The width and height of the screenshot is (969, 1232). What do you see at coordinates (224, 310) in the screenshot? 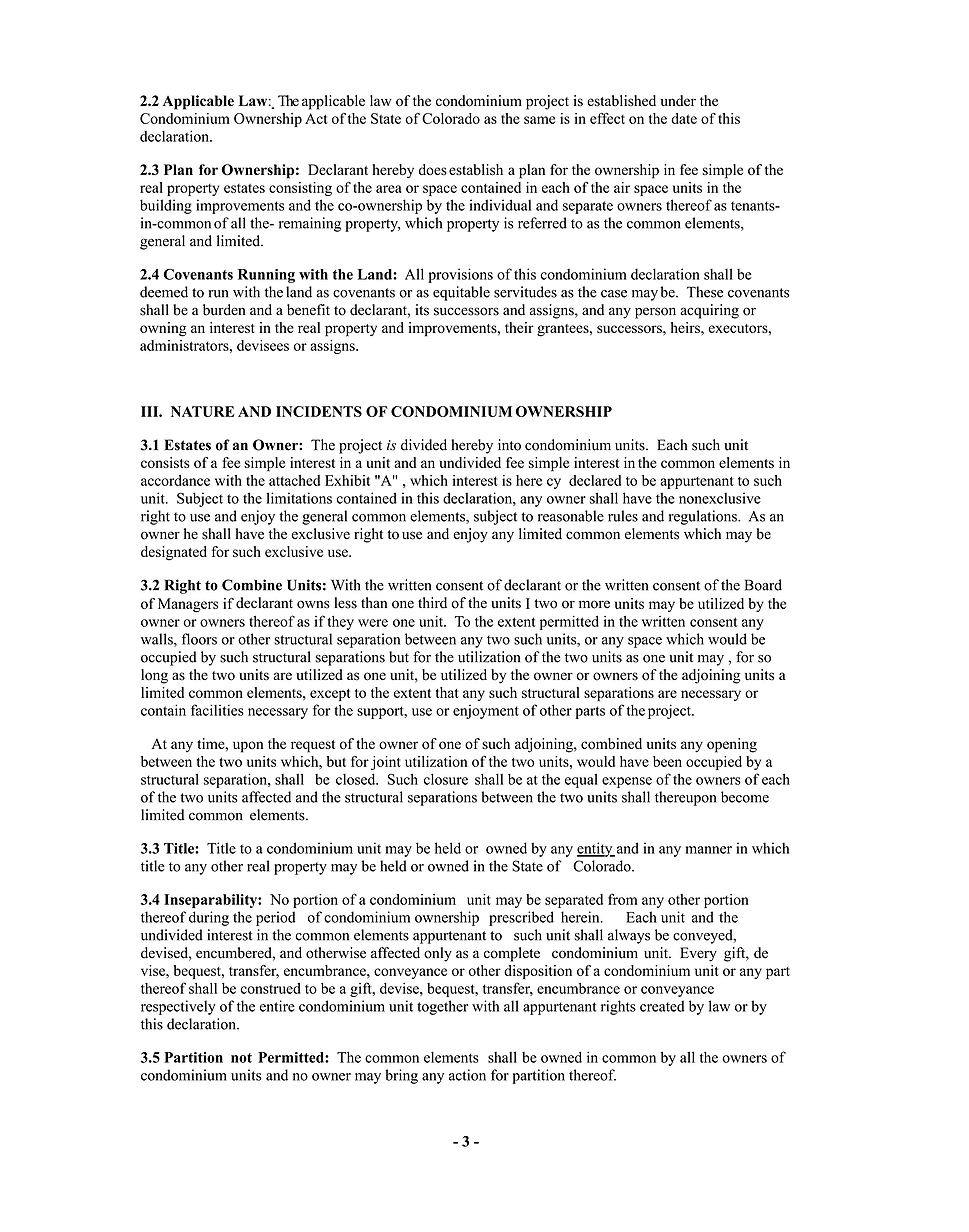
I see `burden` at bounding box center [224, 310].
